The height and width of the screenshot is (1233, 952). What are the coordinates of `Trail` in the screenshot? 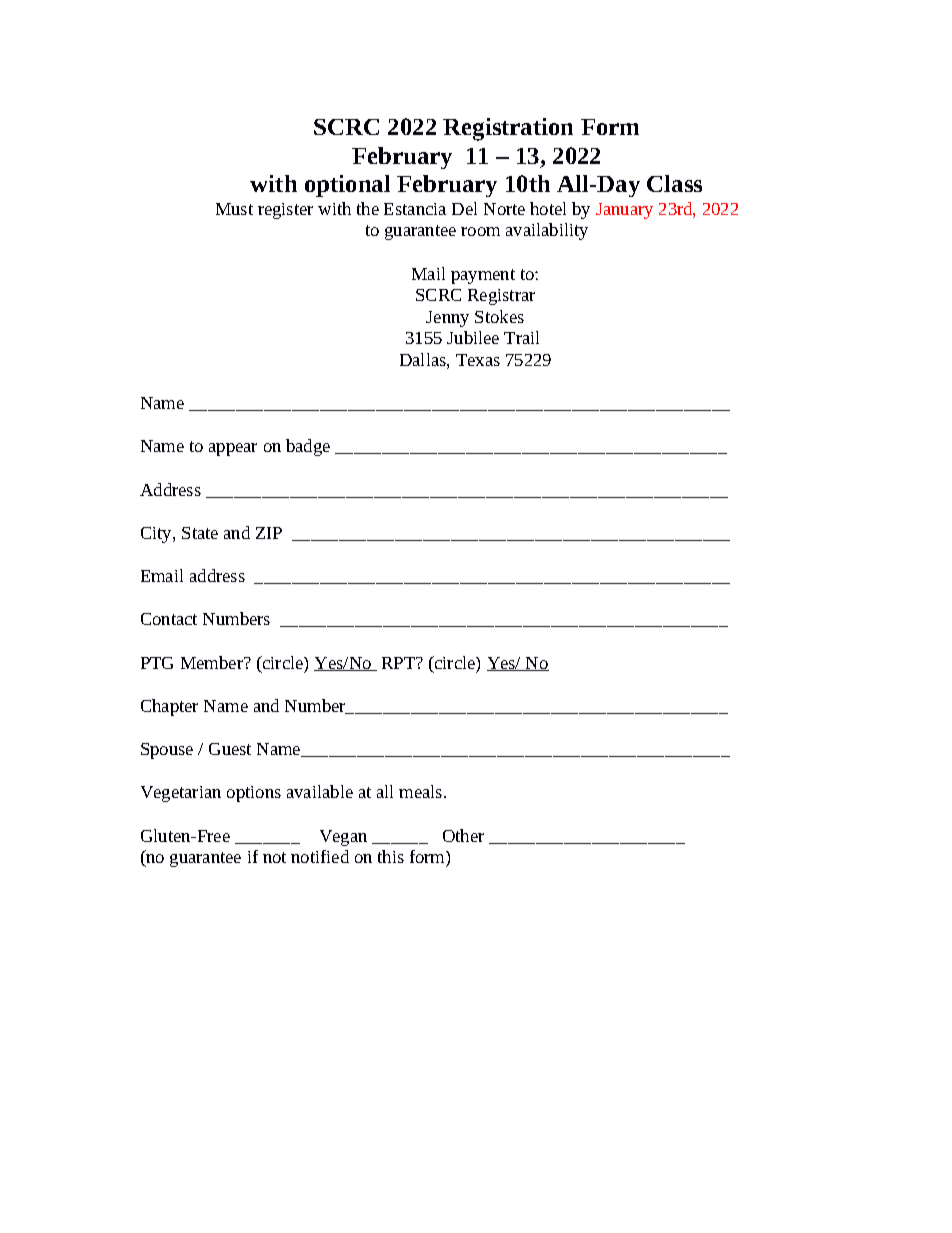 It's located at (521, 337).
